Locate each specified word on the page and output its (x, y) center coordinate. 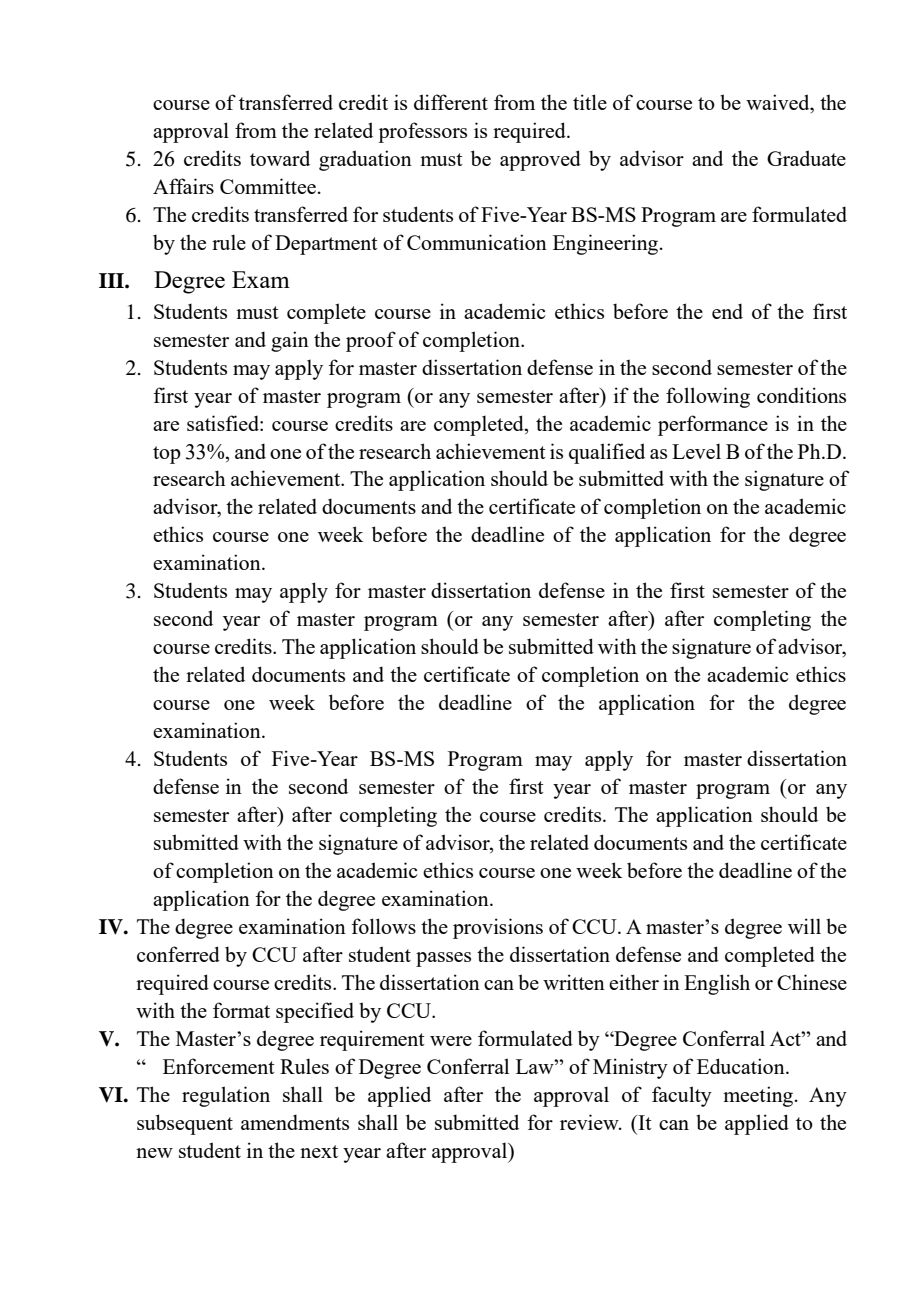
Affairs (183, 186)
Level (696, 451)
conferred (178, 954)
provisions (498, 928)
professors (422, 132)
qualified (607, 453)
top (167, 455)
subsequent (185, 1124)
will (804, 926)
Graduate (806, 158)
